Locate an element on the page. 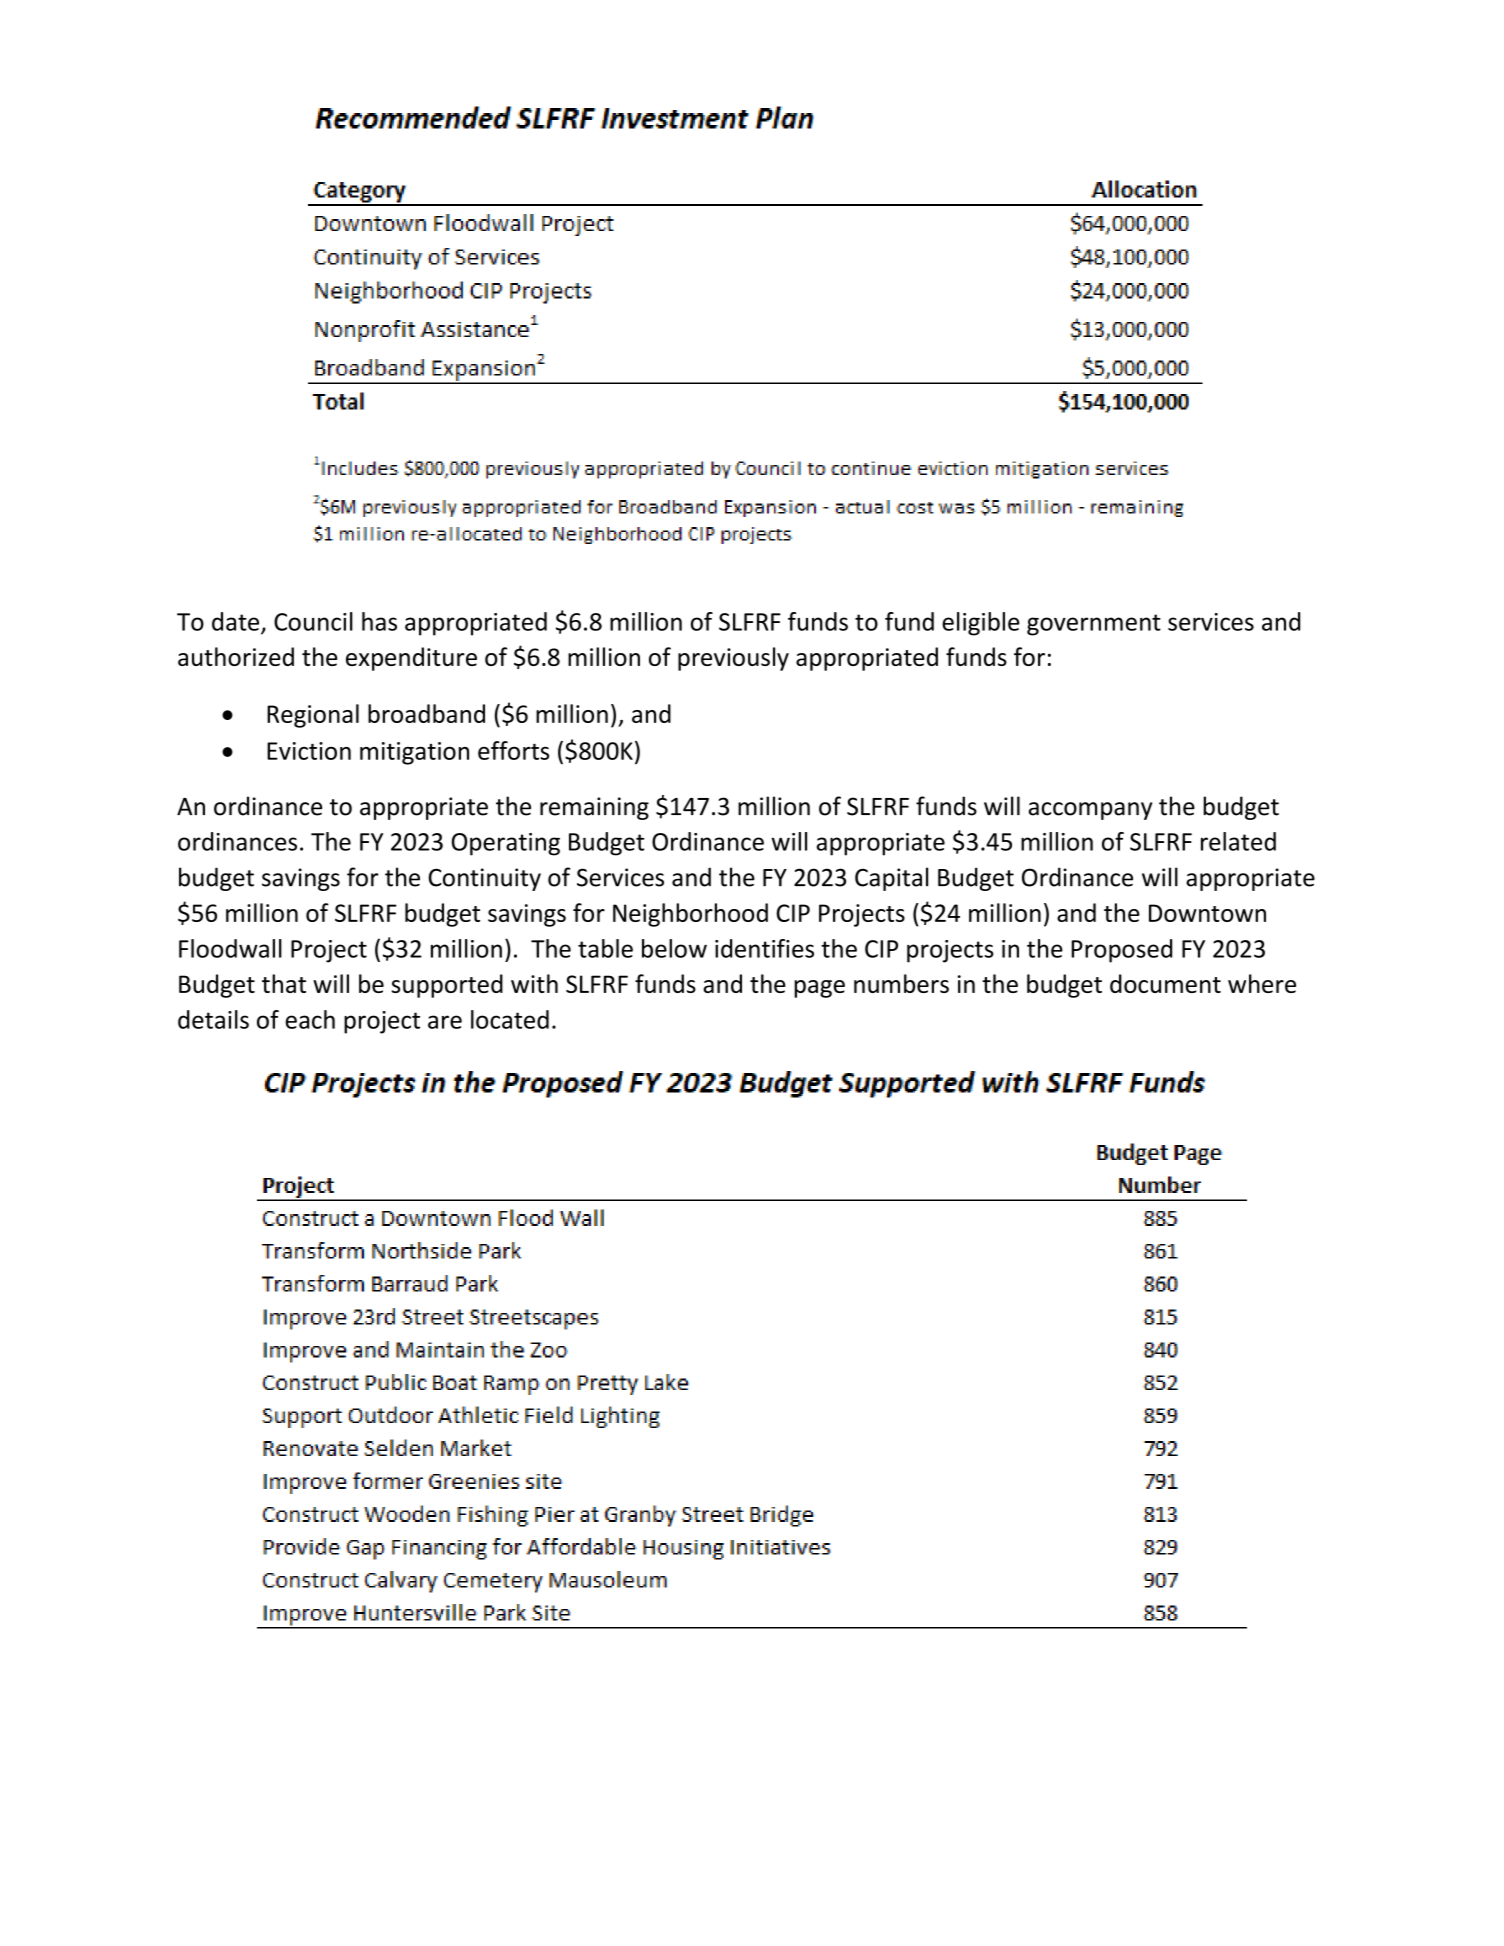 This page has width=1504, height=1946. remaining is located at coordinates (594, 808).
